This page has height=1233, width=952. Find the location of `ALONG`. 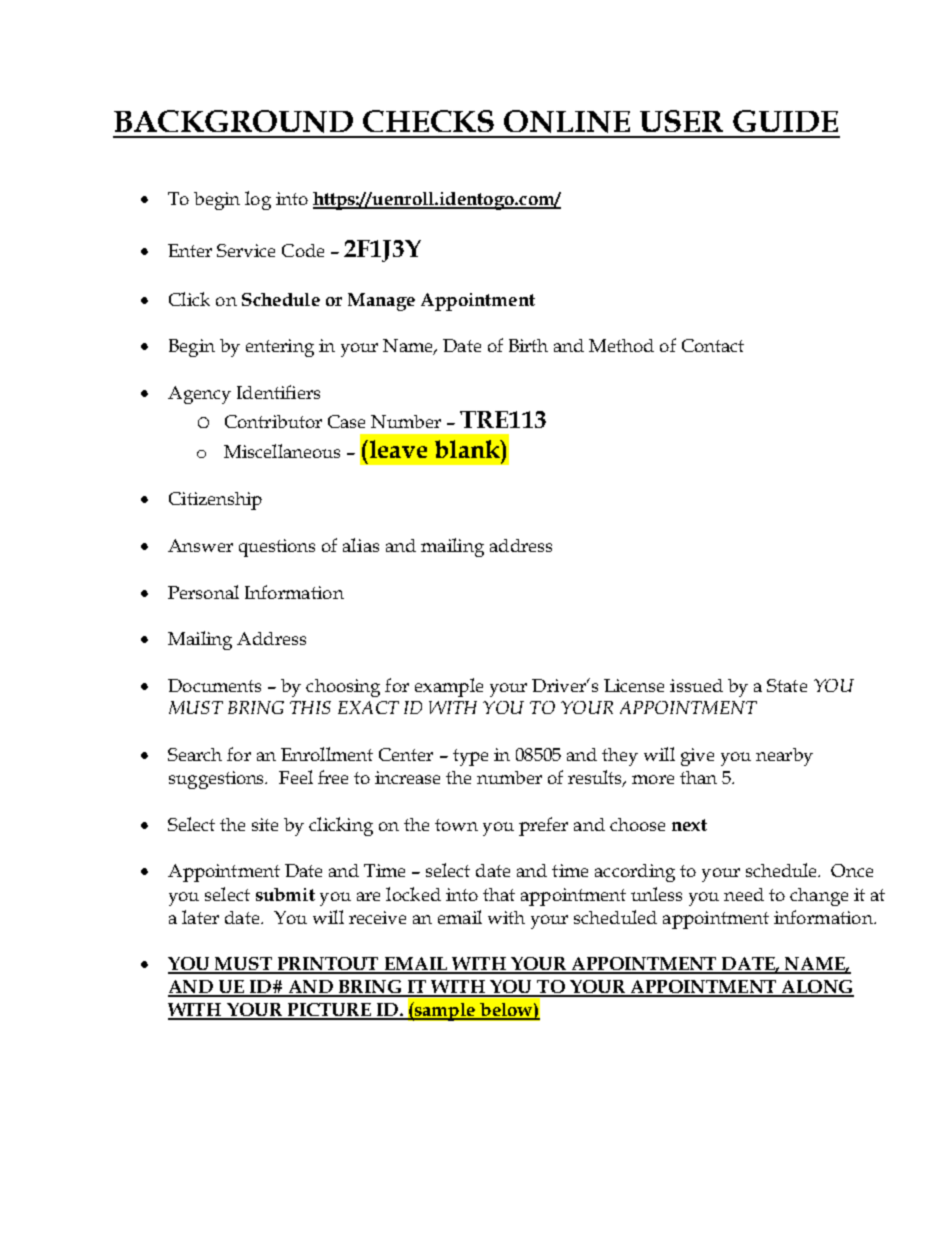

ALONG is located at coordinates (816, 988).
